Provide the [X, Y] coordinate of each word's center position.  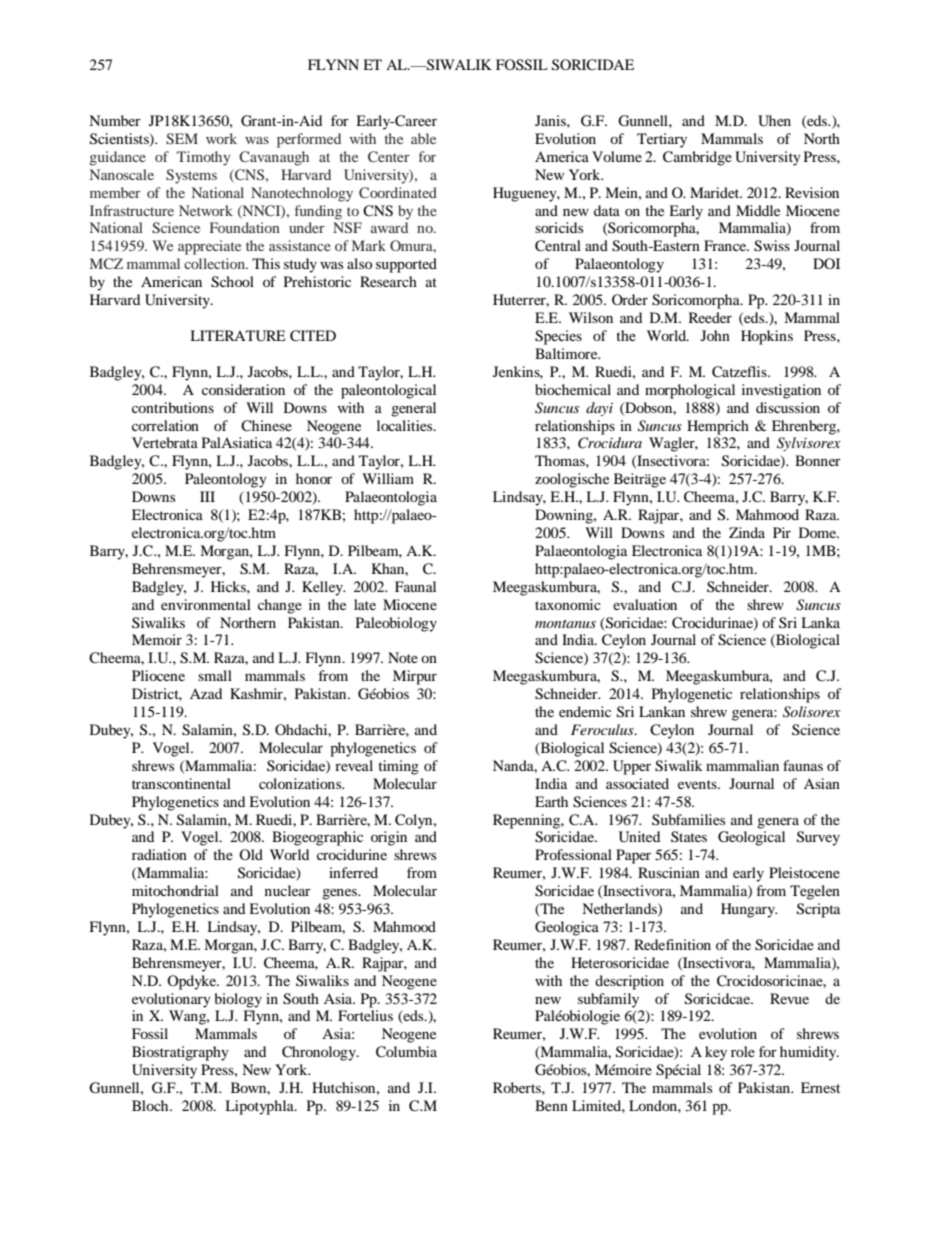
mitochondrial [175, 890]
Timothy [204, 158]
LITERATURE [238, 336]
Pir [782, 532]
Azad [206, 693]
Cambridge [697, 158]
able [423, 138]
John [715, 335]
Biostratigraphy [180, 1053]
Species [558, 337]
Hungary [749, 910]
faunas [803, 765]
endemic [585, 711]
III [207, 496]
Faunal [415, 586]
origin [389, 838]
